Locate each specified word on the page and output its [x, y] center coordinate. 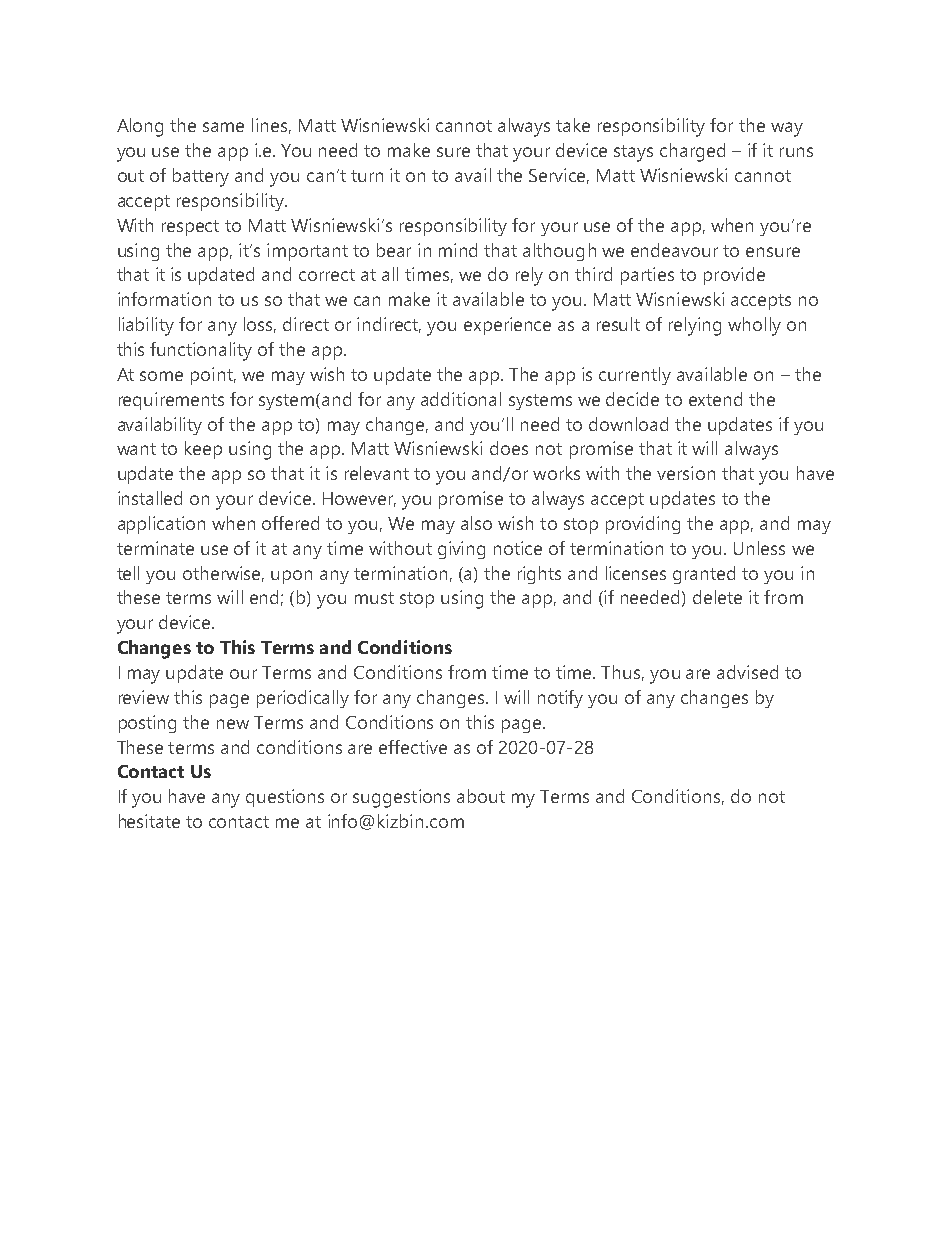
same [223, 127]
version [686, 473]
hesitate [149, 821]
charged [692, 152]
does [509, 448]
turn [367, 176]
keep [203, 450]
